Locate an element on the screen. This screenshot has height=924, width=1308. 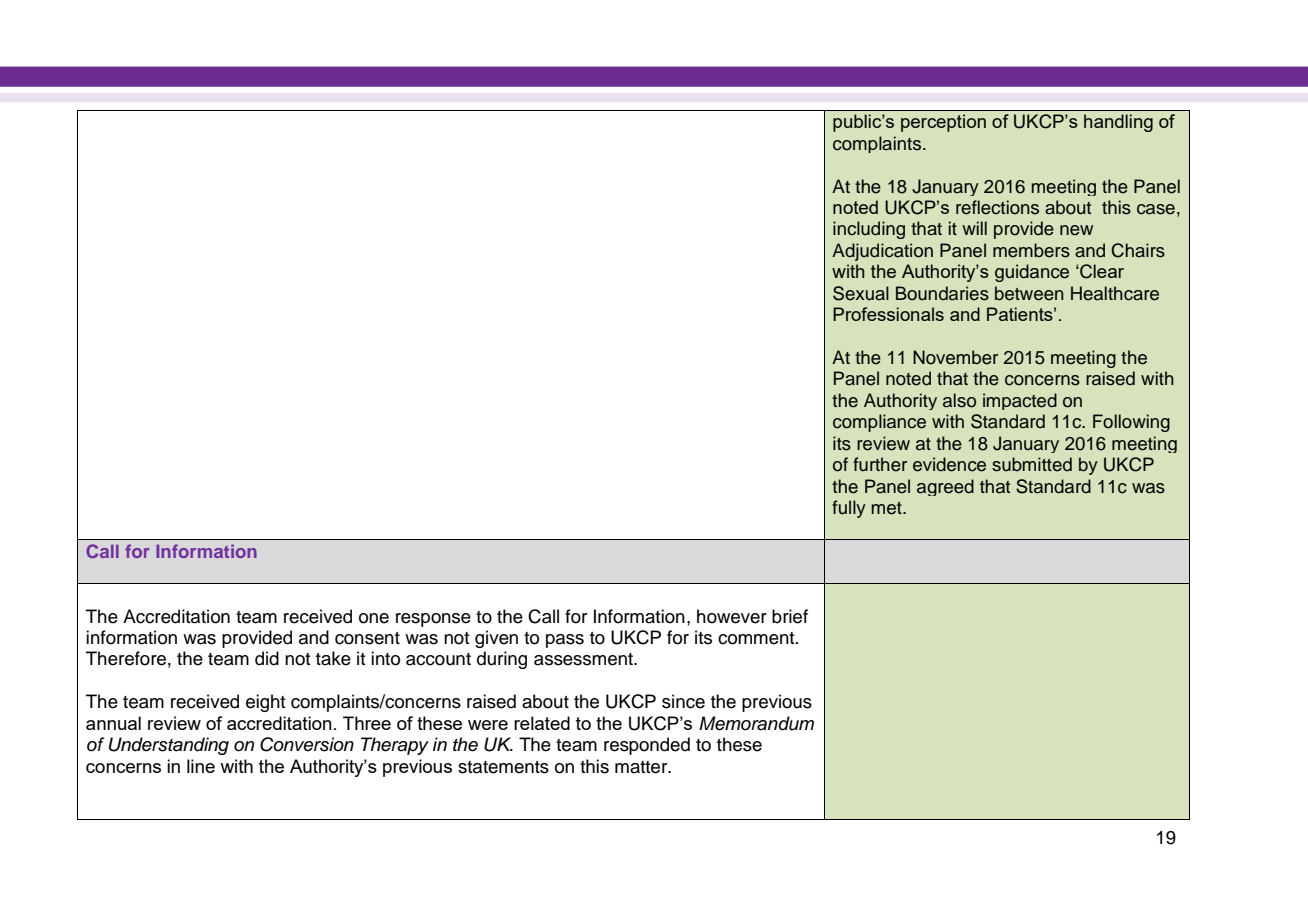
met is located at coordinates (887, 508).
